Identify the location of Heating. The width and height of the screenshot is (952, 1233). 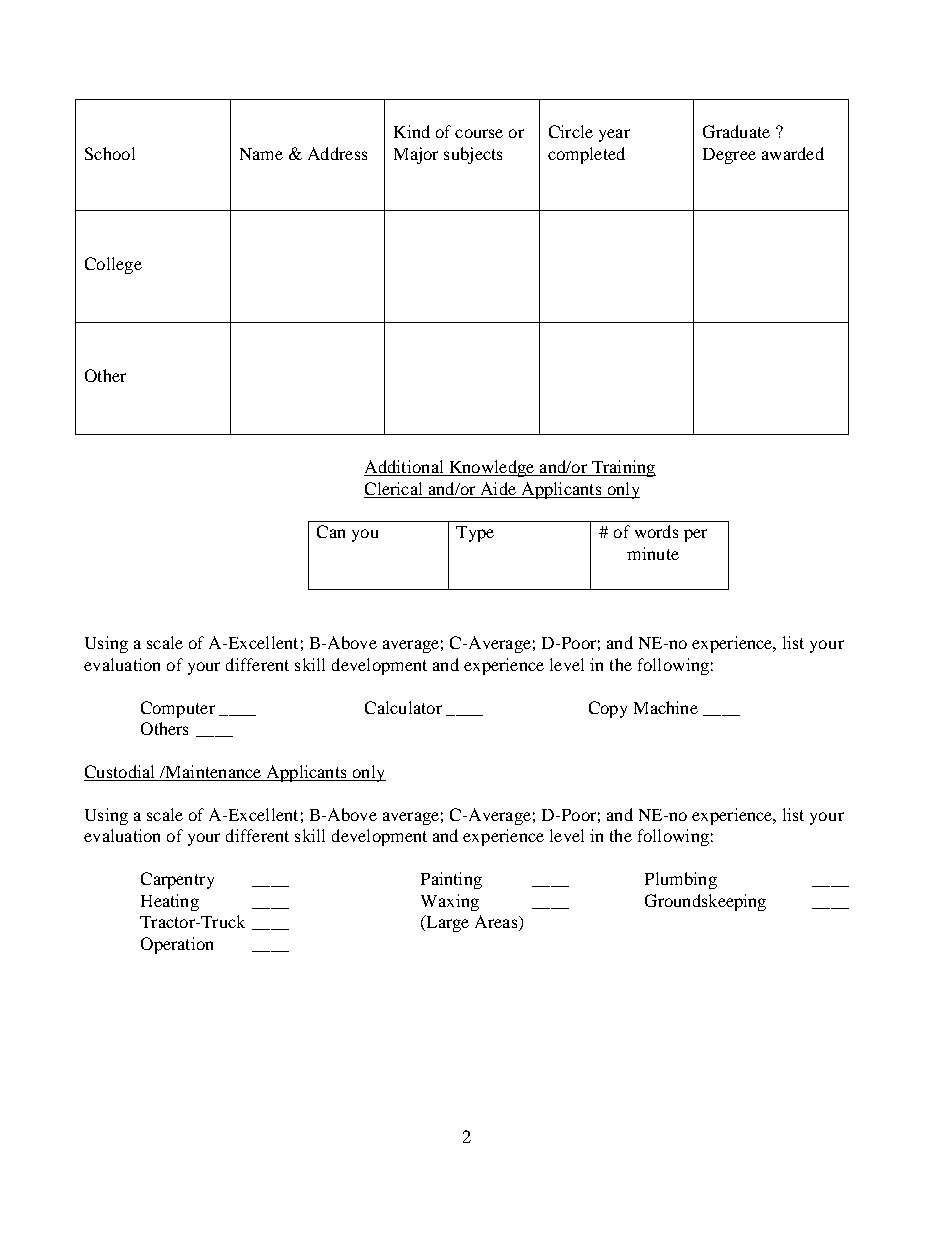
(170, 902).
